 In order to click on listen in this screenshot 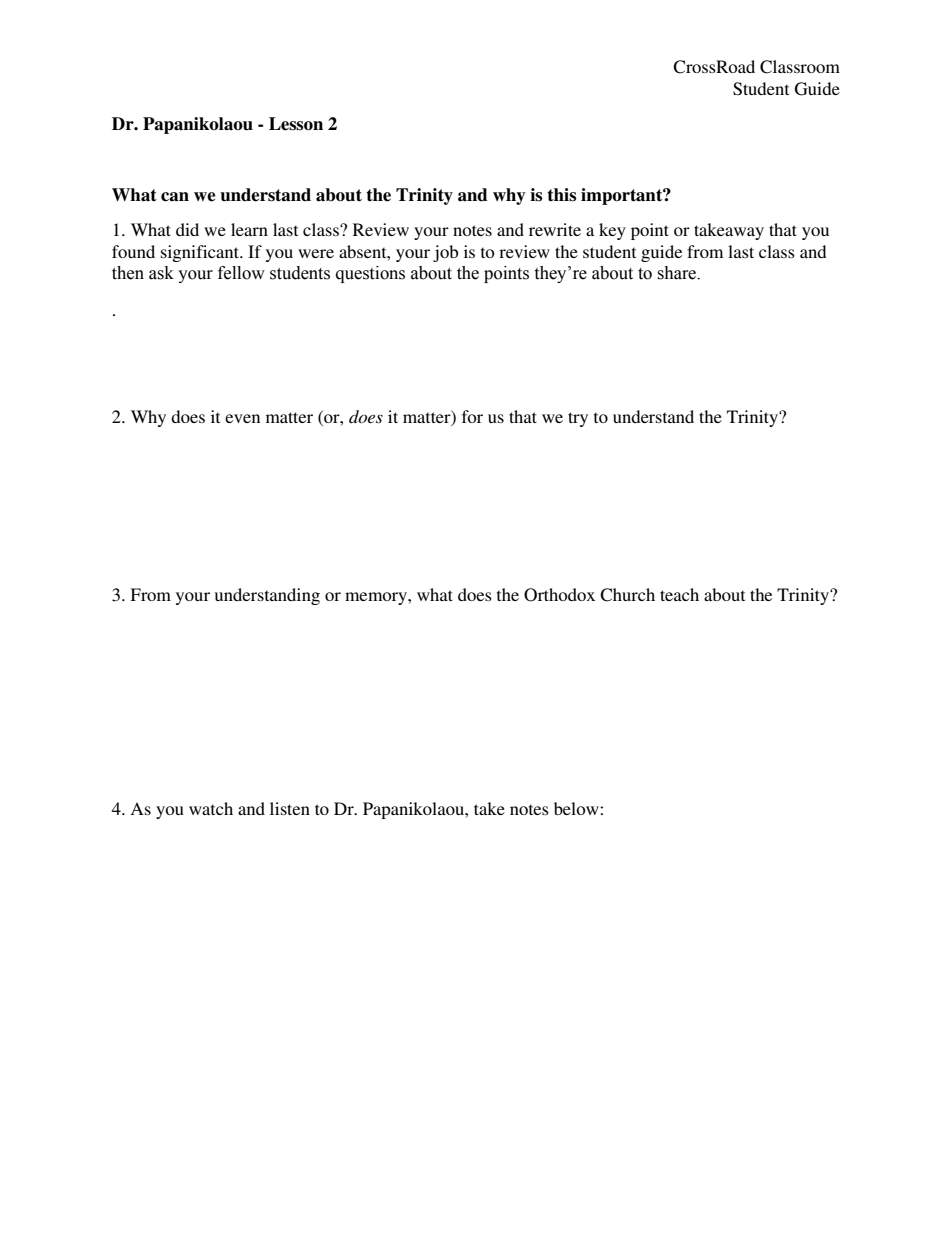, I will do `click(290, 808)`.
